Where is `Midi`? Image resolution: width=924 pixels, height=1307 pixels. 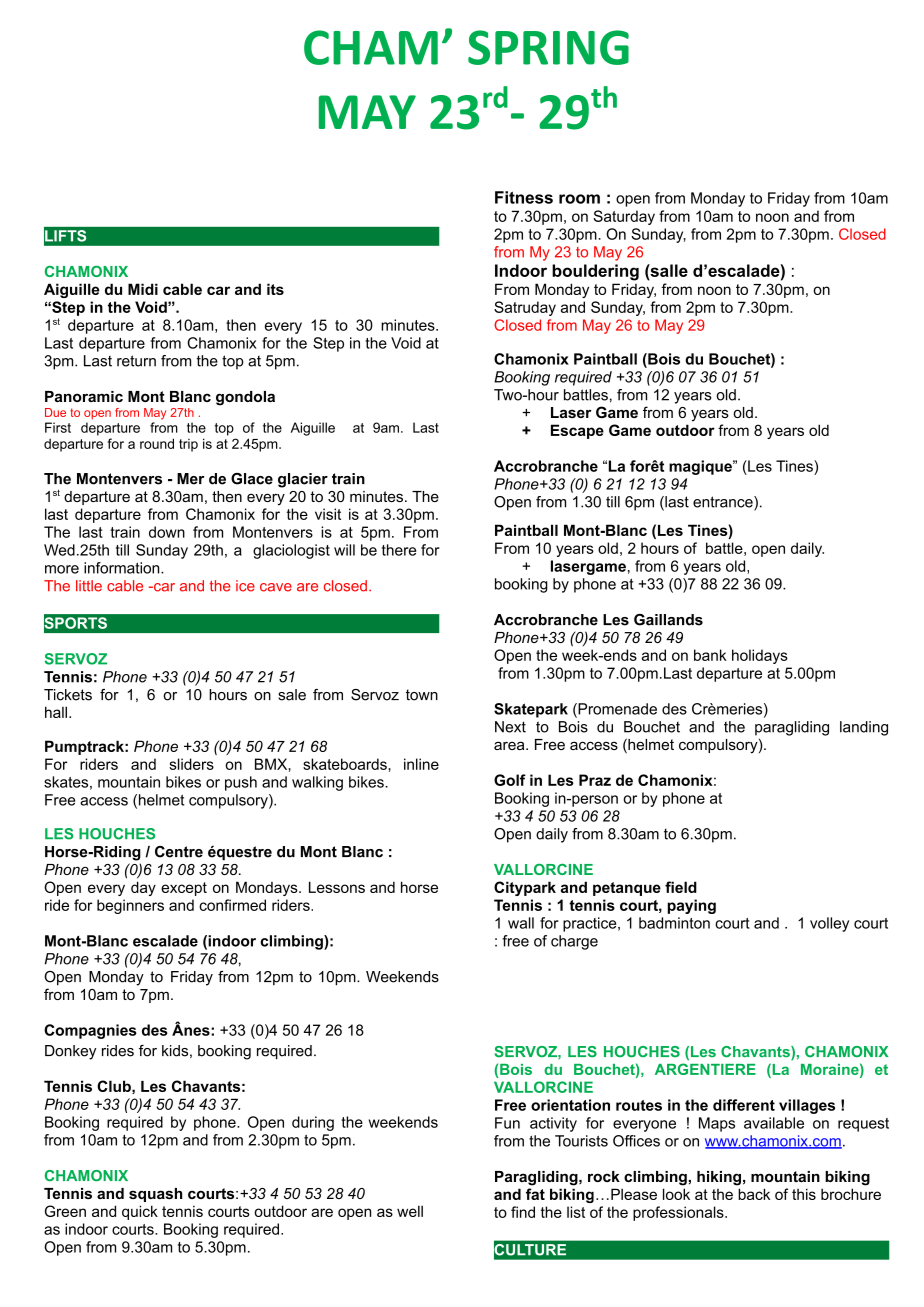 Midi is located at coordinates (143, 289).
